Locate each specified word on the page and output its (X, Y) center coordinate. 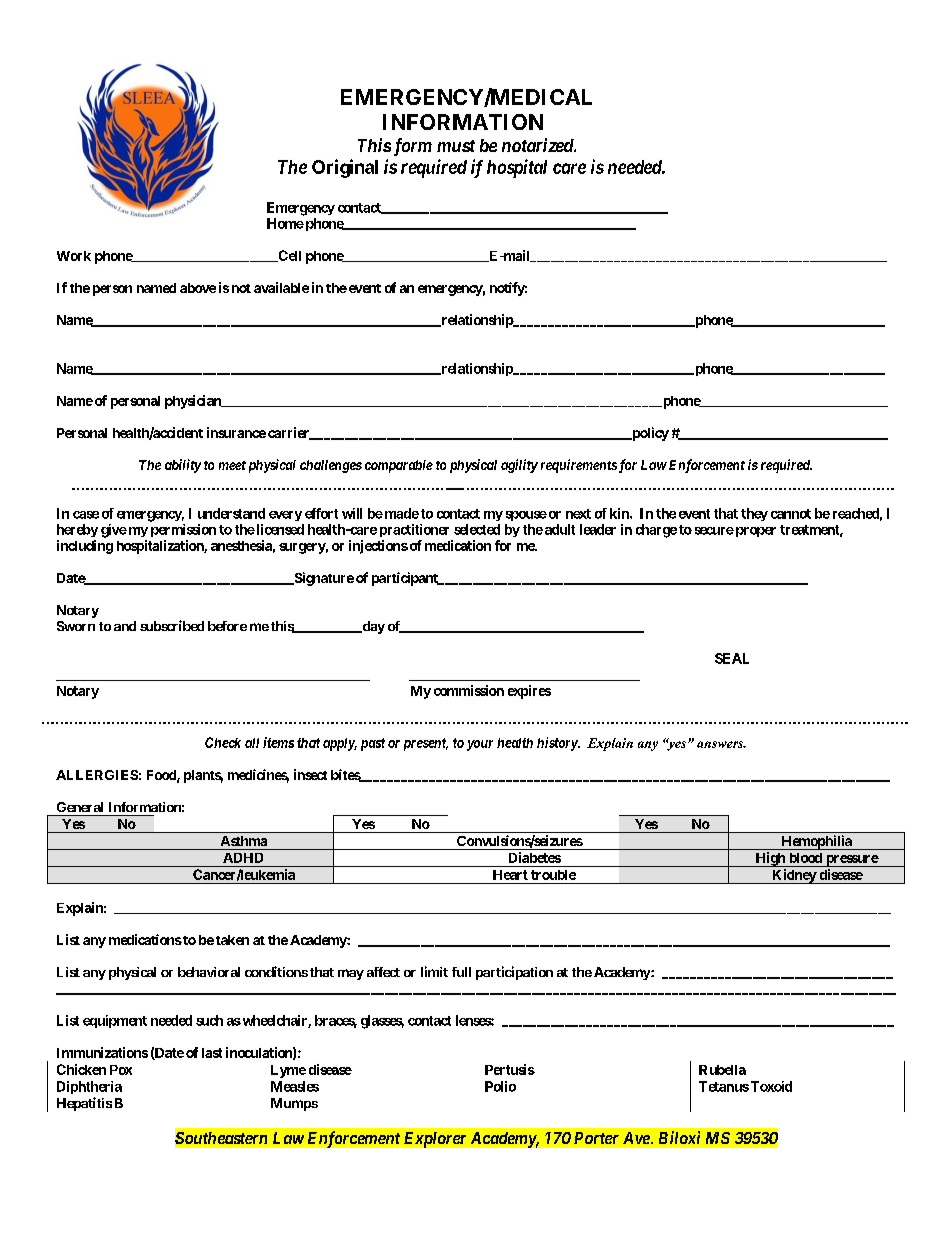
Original (345, 168)
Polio (500, 1086)
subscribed (172, 625)
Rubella (722, 1070)
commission (469, 690)
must (456, 146)
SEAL (732, 658)
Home (285, 223)
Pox (121, 1070)
